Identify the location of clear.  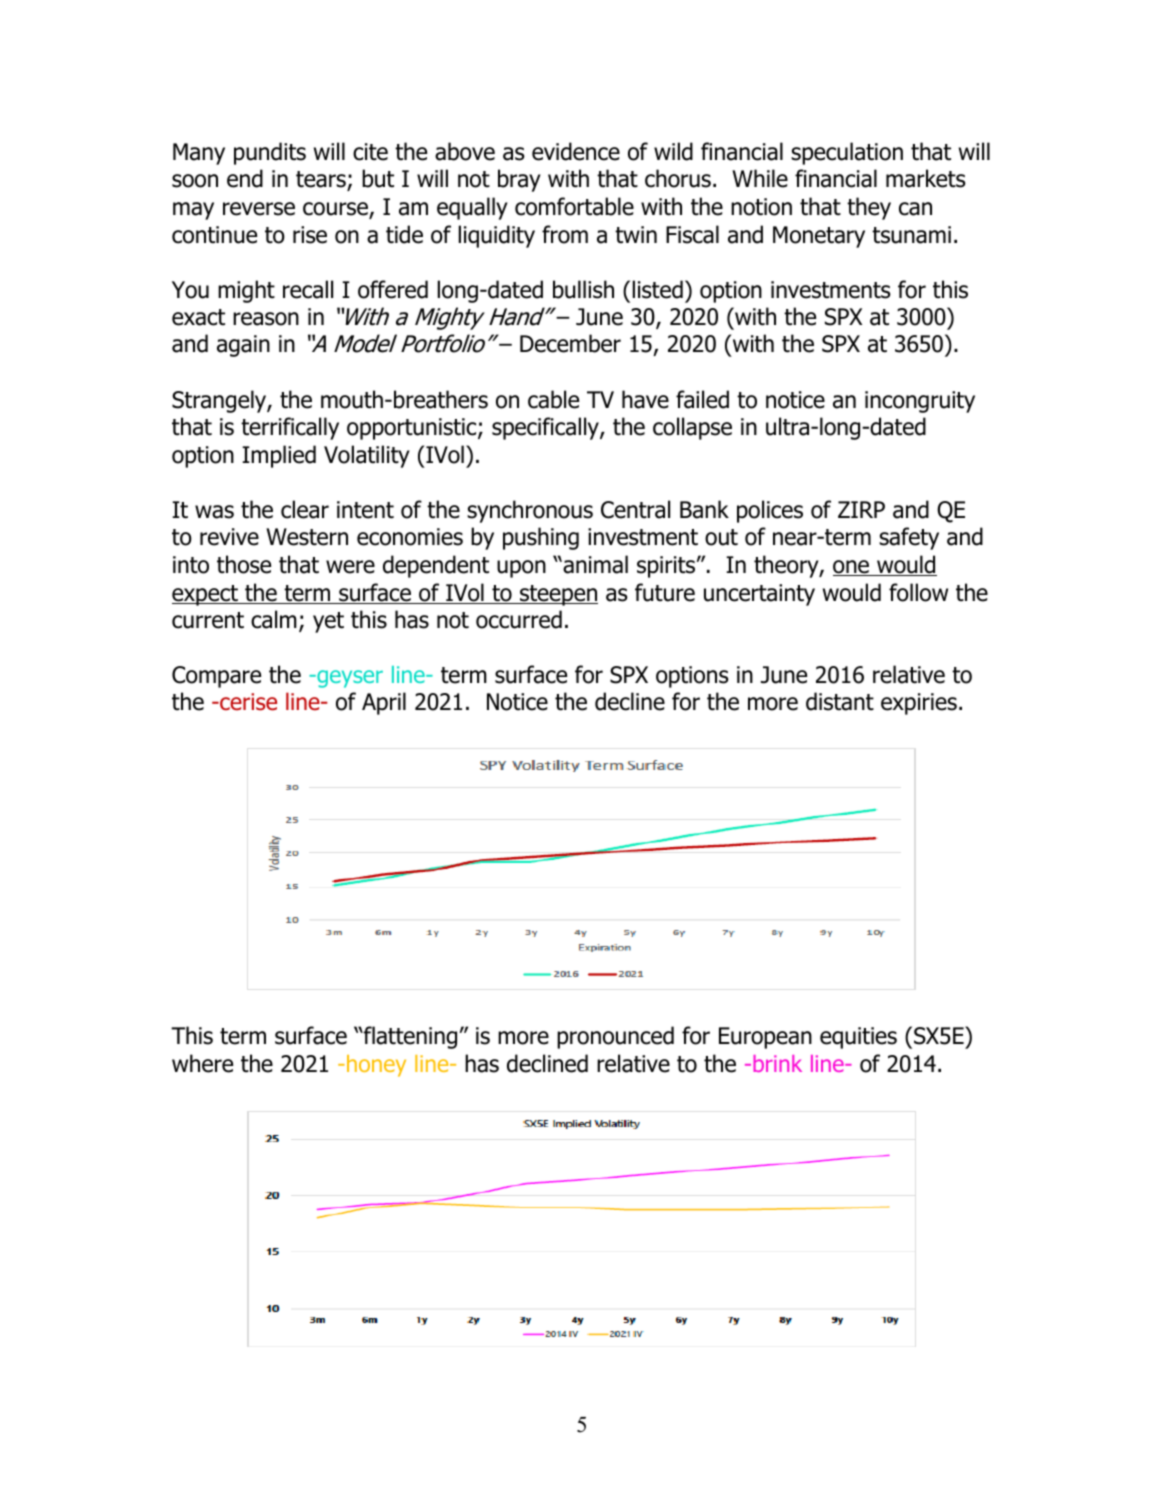
(305, 509).
